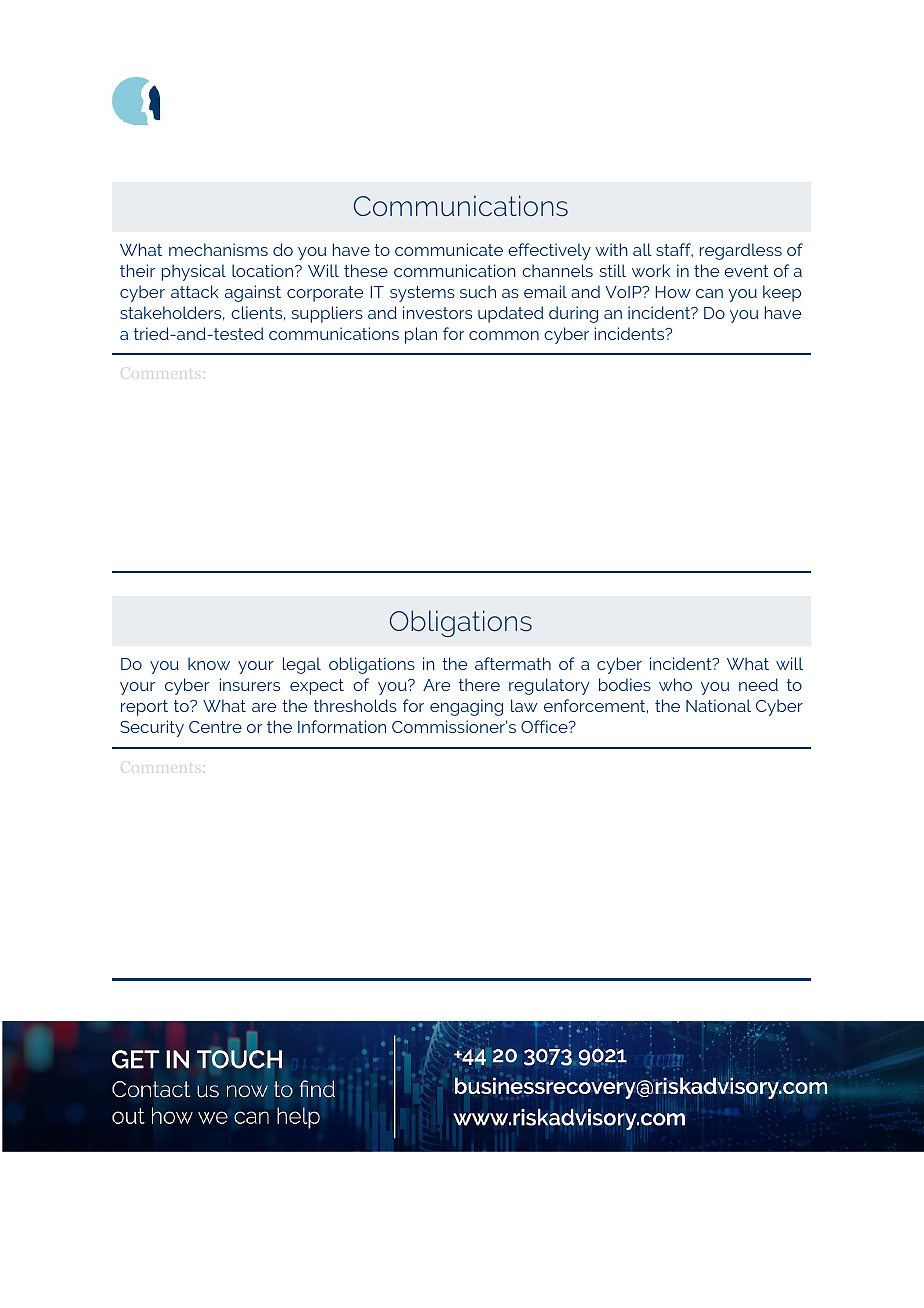  What do you see at coordinates (479, 684) in the screenshot?
I see `there` at bounding box center [479, 684].
